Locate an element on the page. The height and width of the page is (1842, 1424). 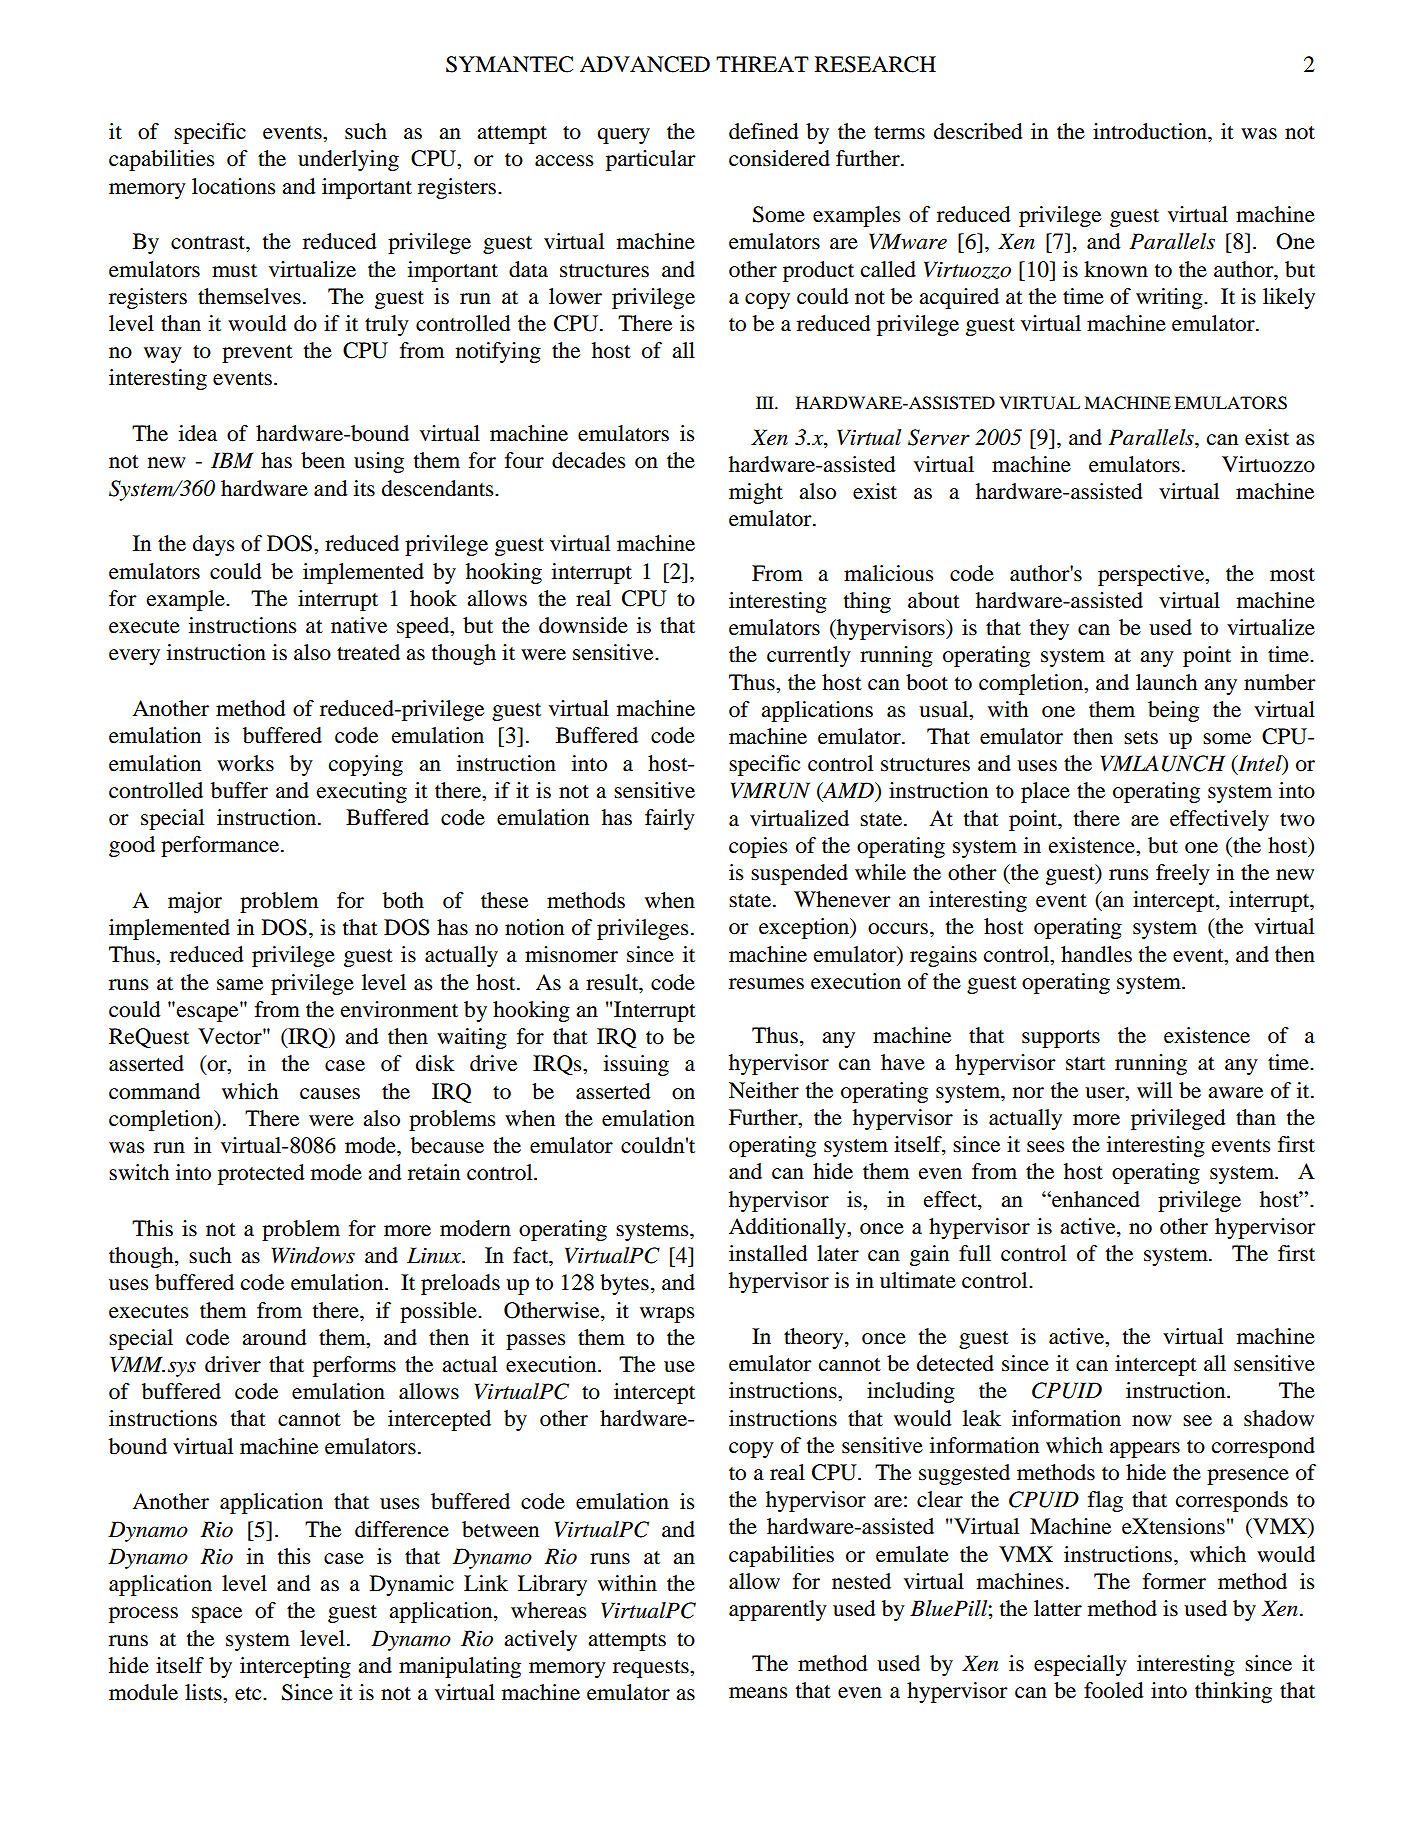
will is located at coordinates (1154, 1090).
